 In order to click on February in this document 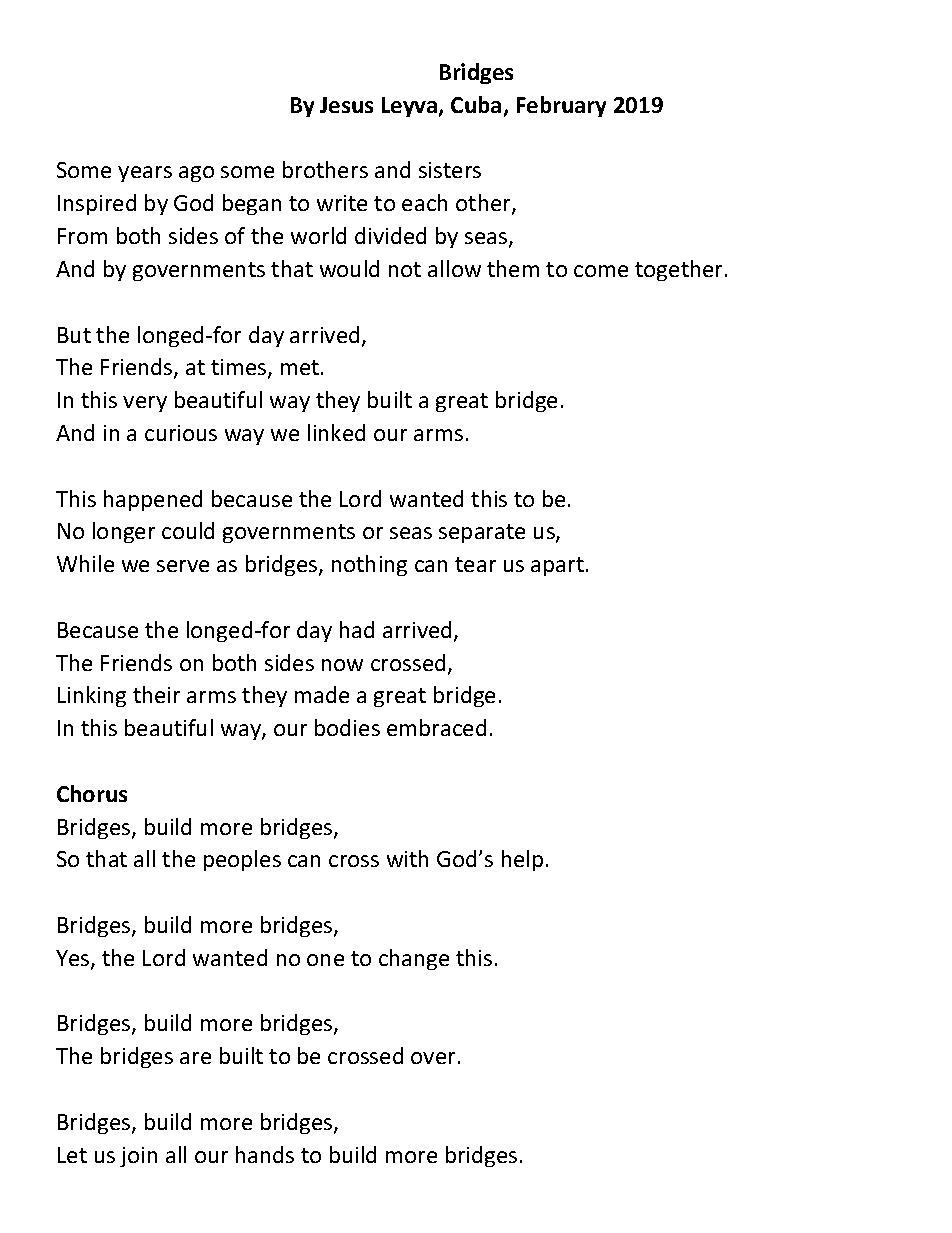, I will do `click(561, 106)`.
